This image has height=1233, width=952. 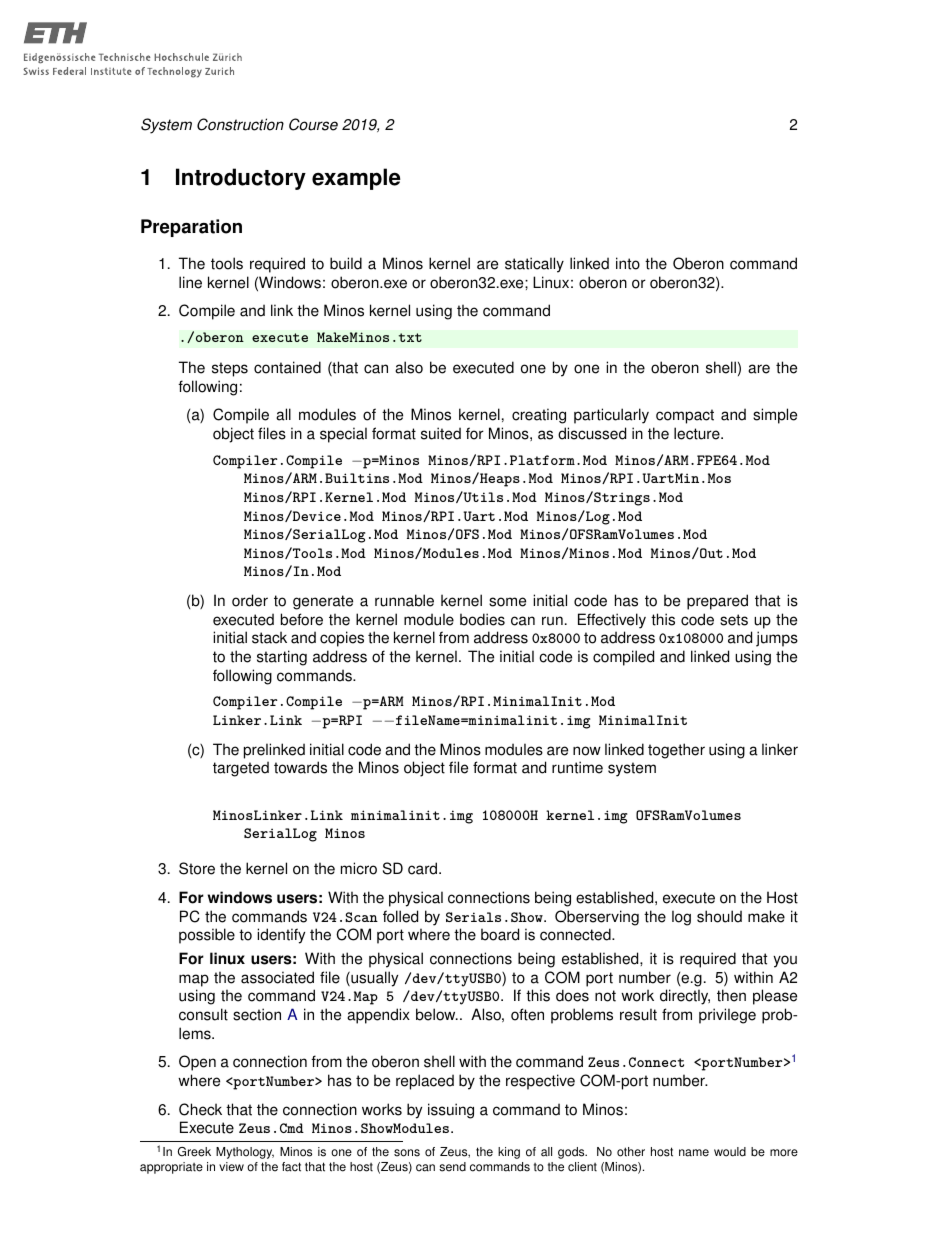 What do you see at coordinates (685, 416) in the image?
I see `compact` at bounding box center [685, 416].
